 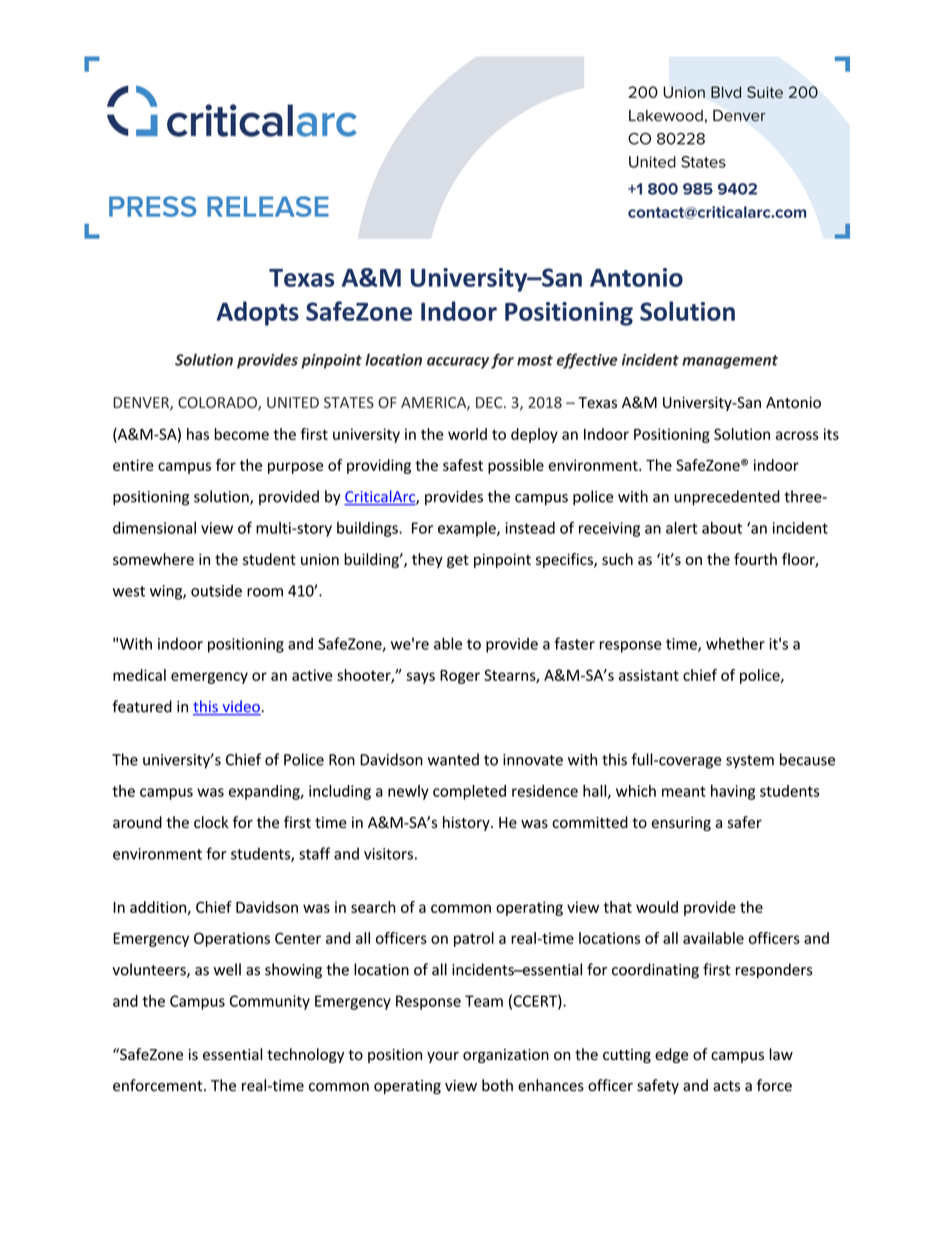 I want to click on accuracy, so click(x=458, y=363).
